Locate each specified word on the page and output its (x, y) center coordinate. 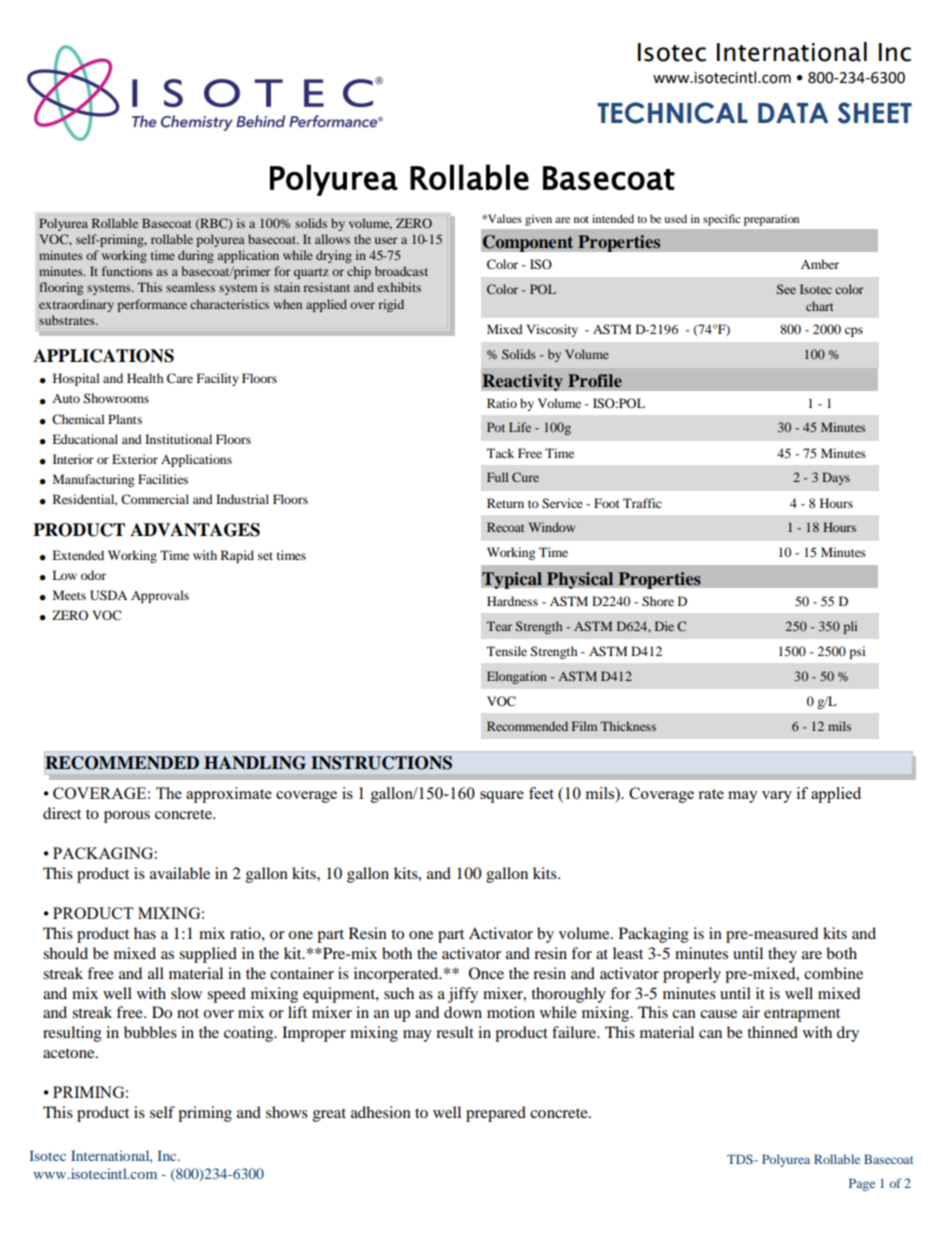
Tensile (507, 651)
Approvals (160, 596)
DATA (793, 113)
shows (287, 1112)
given (538, 220)
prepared (496, 1114)
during (196, 256)
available (180, 873)
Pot (496, 427)
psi (857, 652)
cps (854, 332)
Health (145, 378)
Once (486, 973)
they (782, 955)
